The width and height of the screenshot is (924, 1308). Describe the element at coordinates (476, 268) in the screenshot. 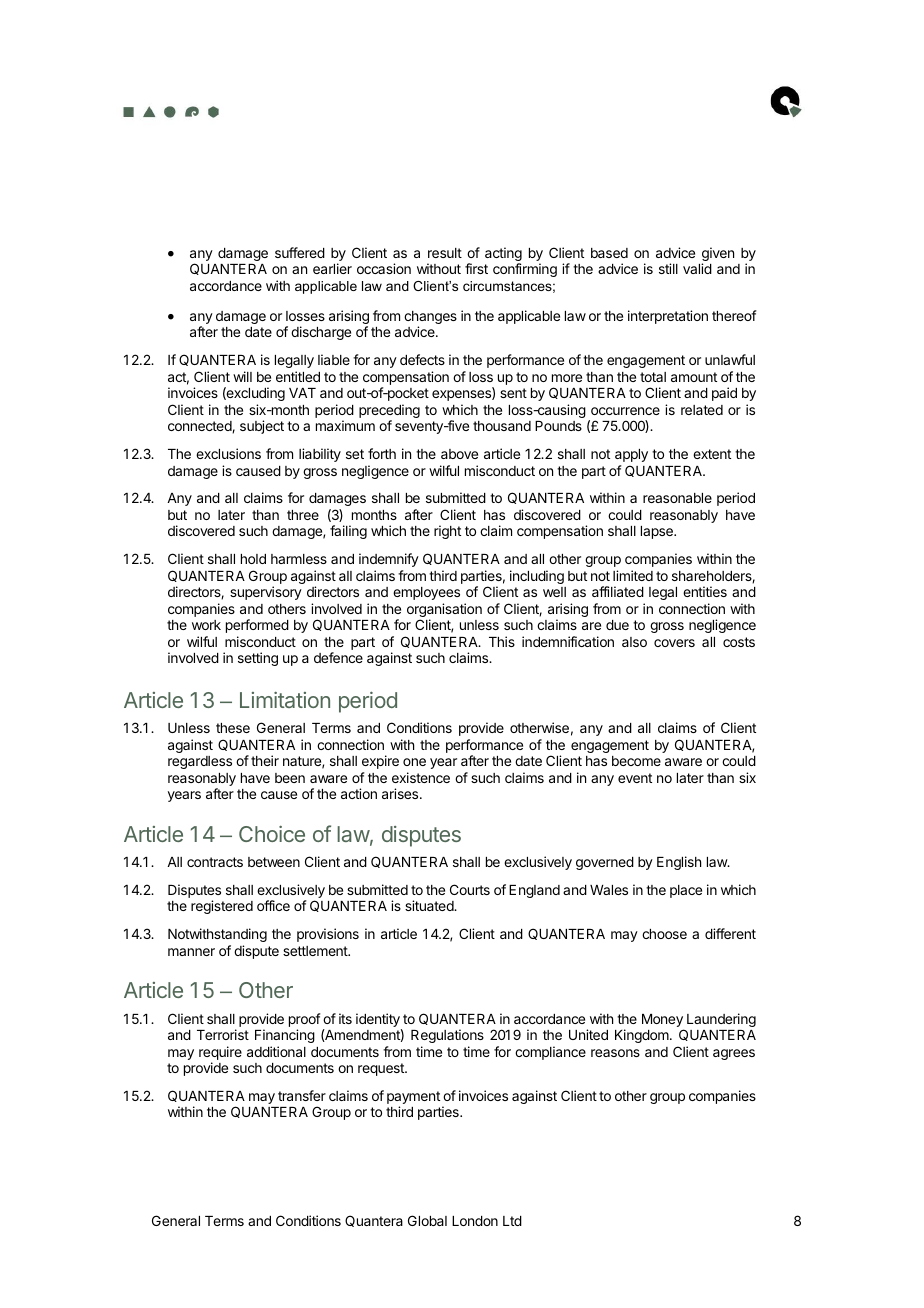

I see `first` at that location.
